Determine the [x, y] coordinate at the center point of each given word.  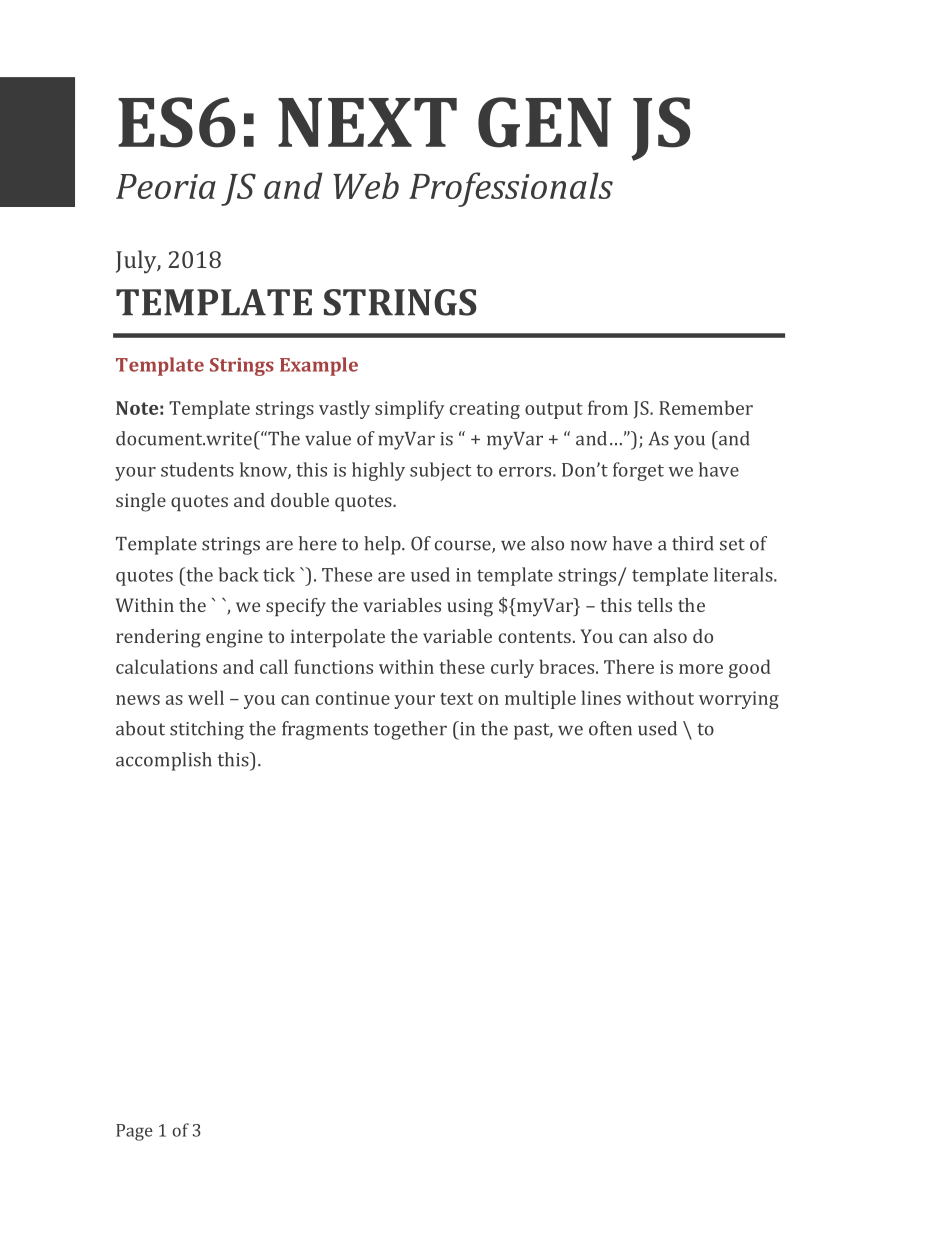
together [410, 730]
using [470, 607]
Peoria [166, 186]
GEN [544, 122]
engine [234, 638]
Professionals [511, 189]
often [610, 728]
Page [134, 1132]
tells [654, 605]
